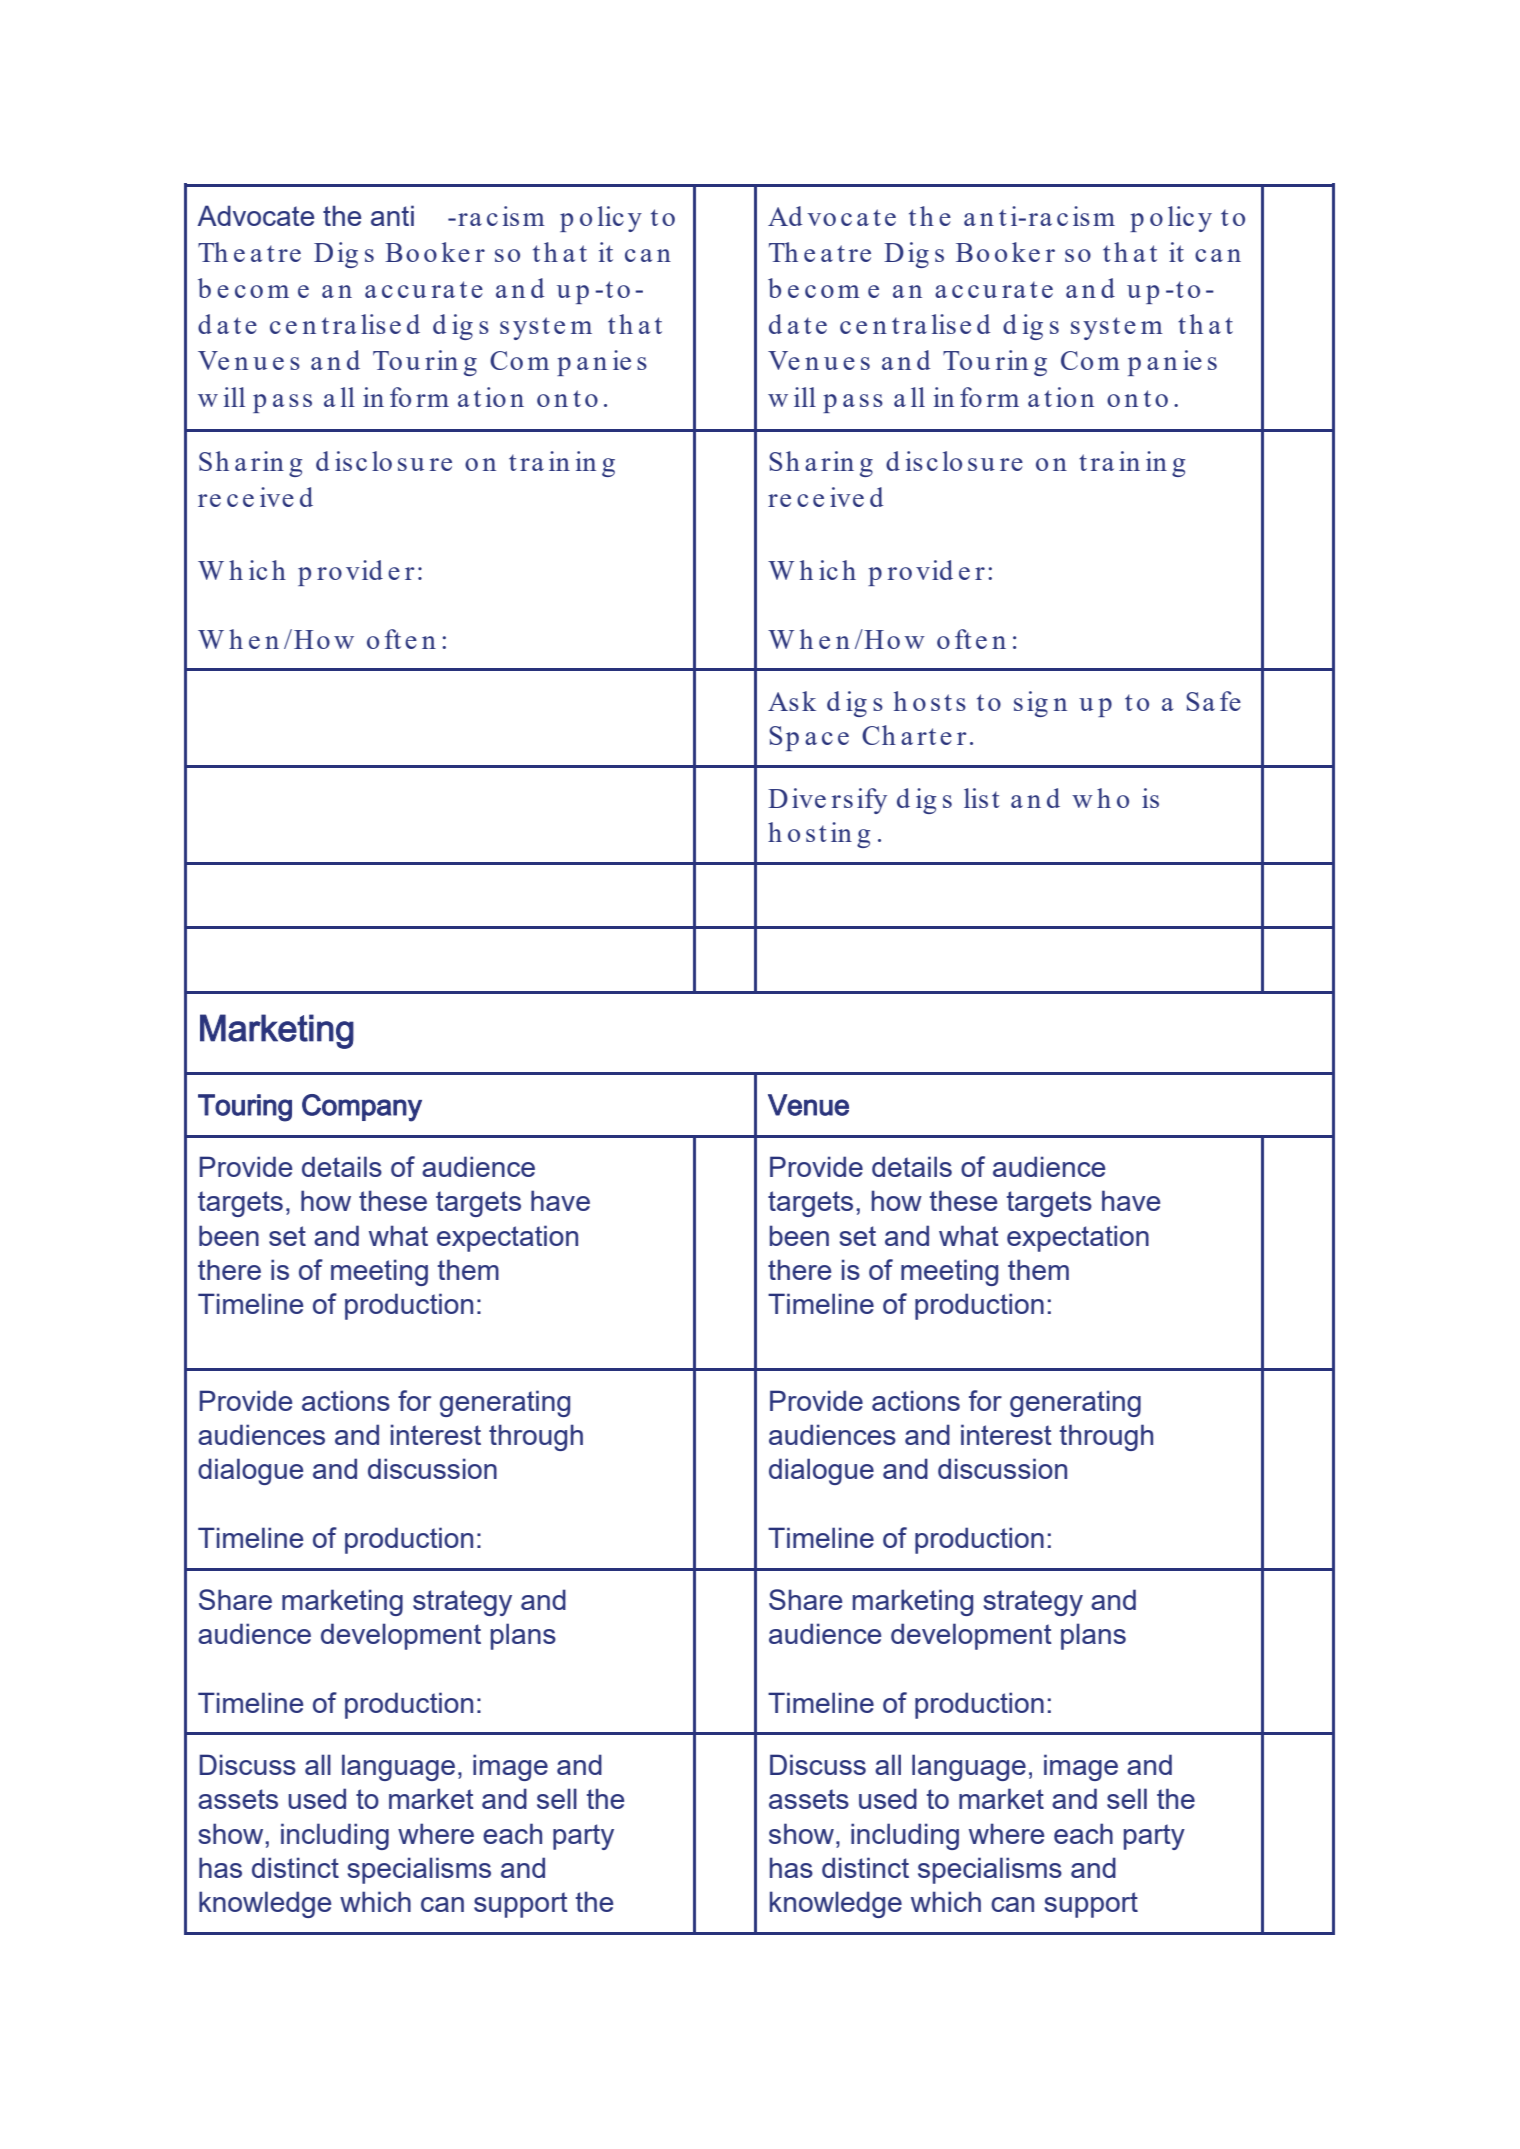 This document has height=2149, width=1520. I want to click on Touring, so click(245, 1108).
